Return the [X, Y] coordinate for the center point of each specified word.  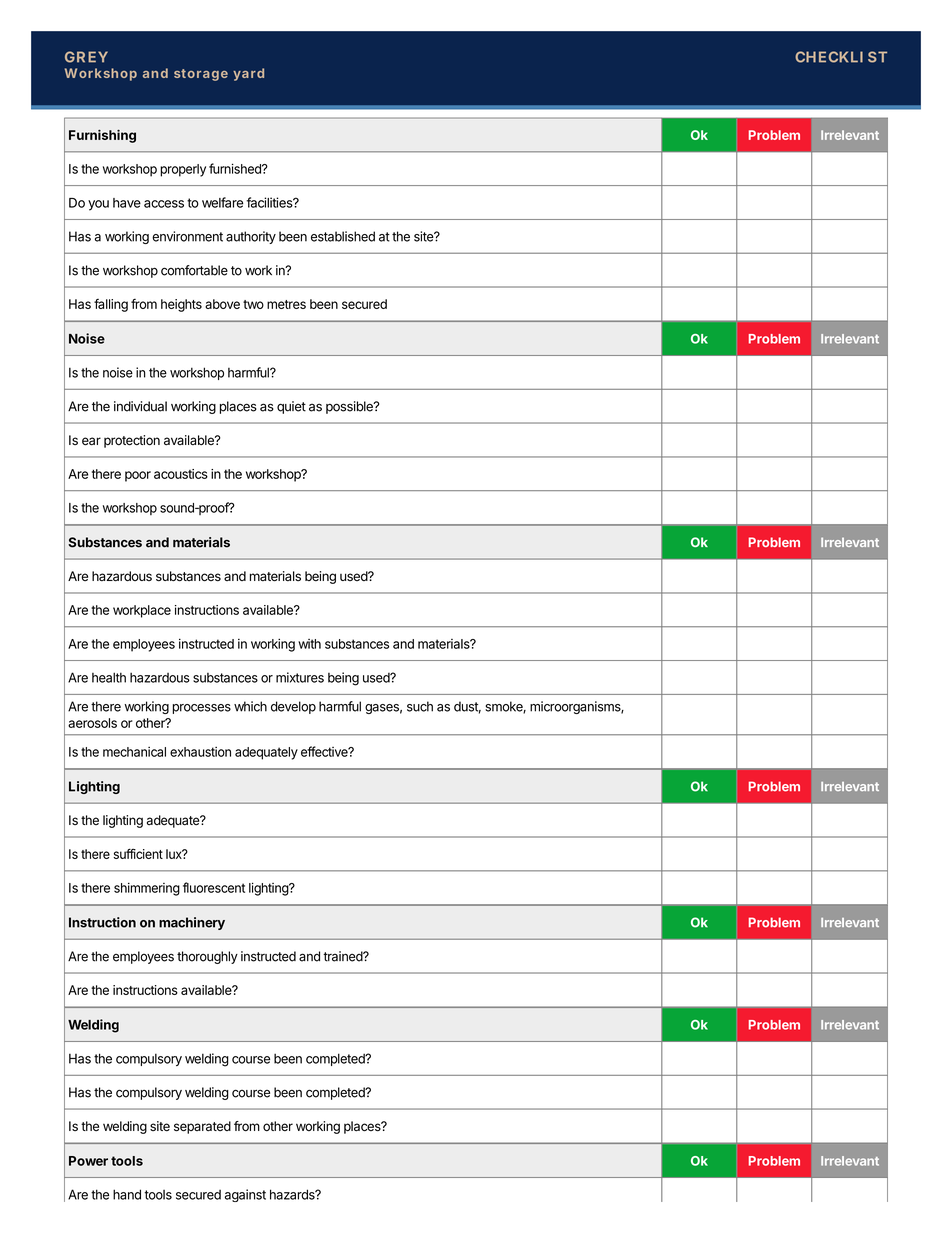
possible [350, 407]
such [420, 706]
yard [248, 74]
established [343, 236]
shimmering [147, 889]
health [109, 677]
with [309, 644]
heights [181, 305]
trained [343, 956]
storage [201, 75]
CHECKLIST [841, 57]
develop [293, 707]
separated [202, 1127]
